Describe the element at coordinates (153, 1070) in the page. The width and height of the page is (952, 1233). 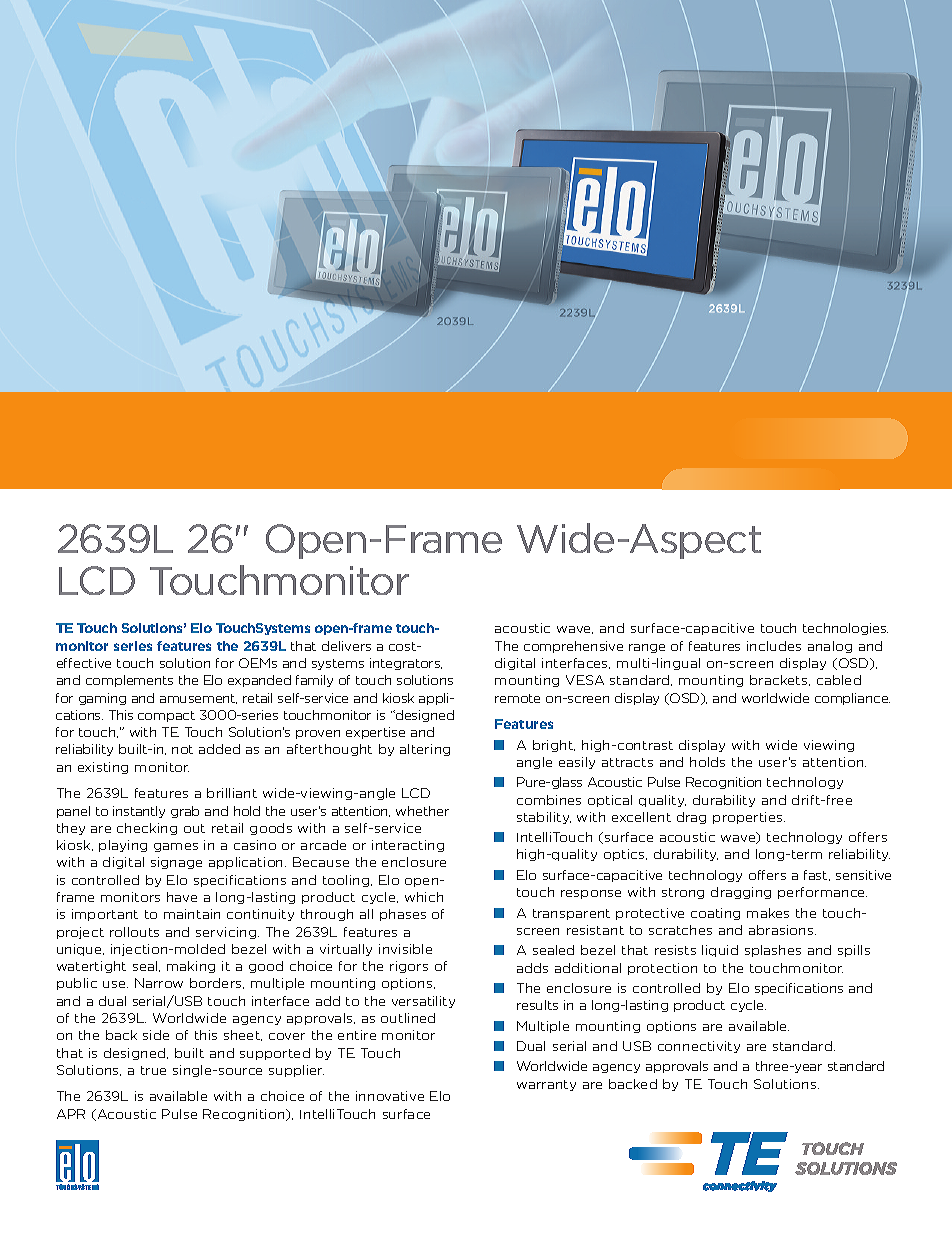
I see `true` at that location.
